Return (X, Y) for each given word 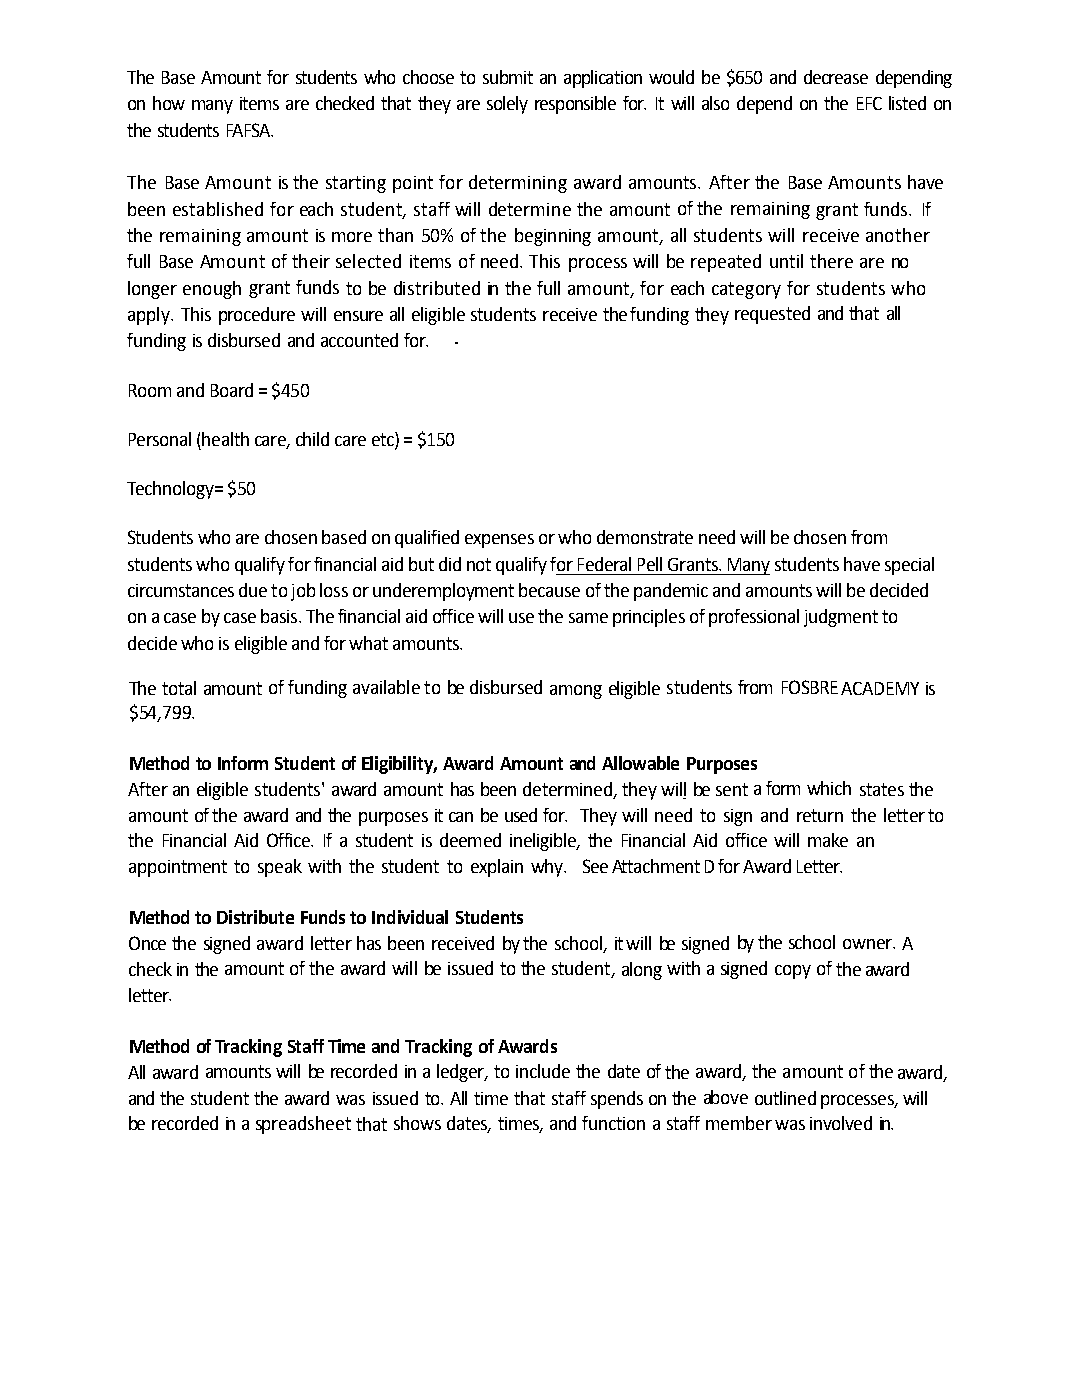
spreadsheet (303, 1125)
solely (507, 105)
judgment (841, 618)
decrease (836, 77)
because (549, 590)
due (253, 590)
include (543, 1071)
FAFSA (250, 130)
